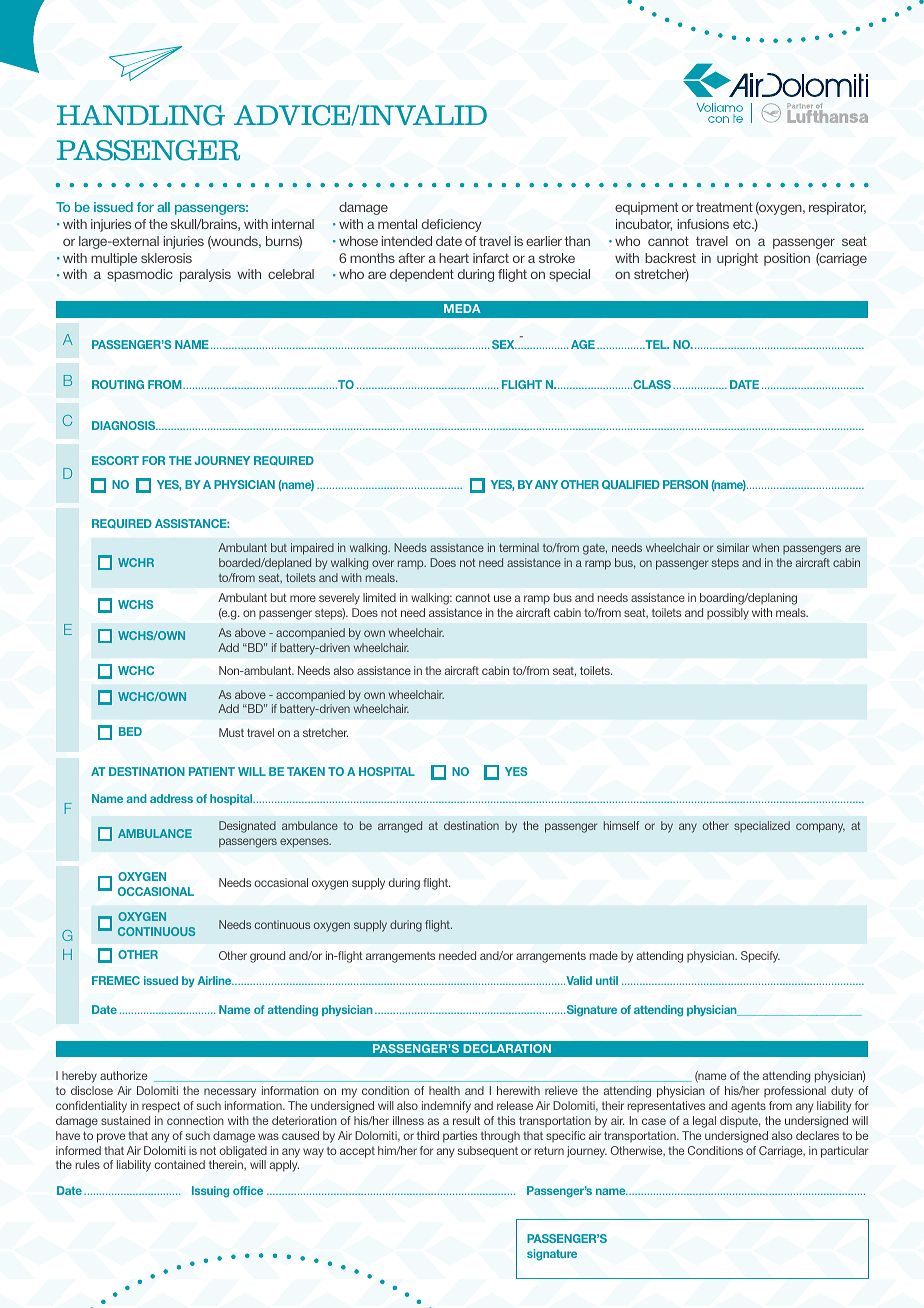  Describe the element at coordinates (141, 115) in the screenshot. I see `HANDLING` at that location.
